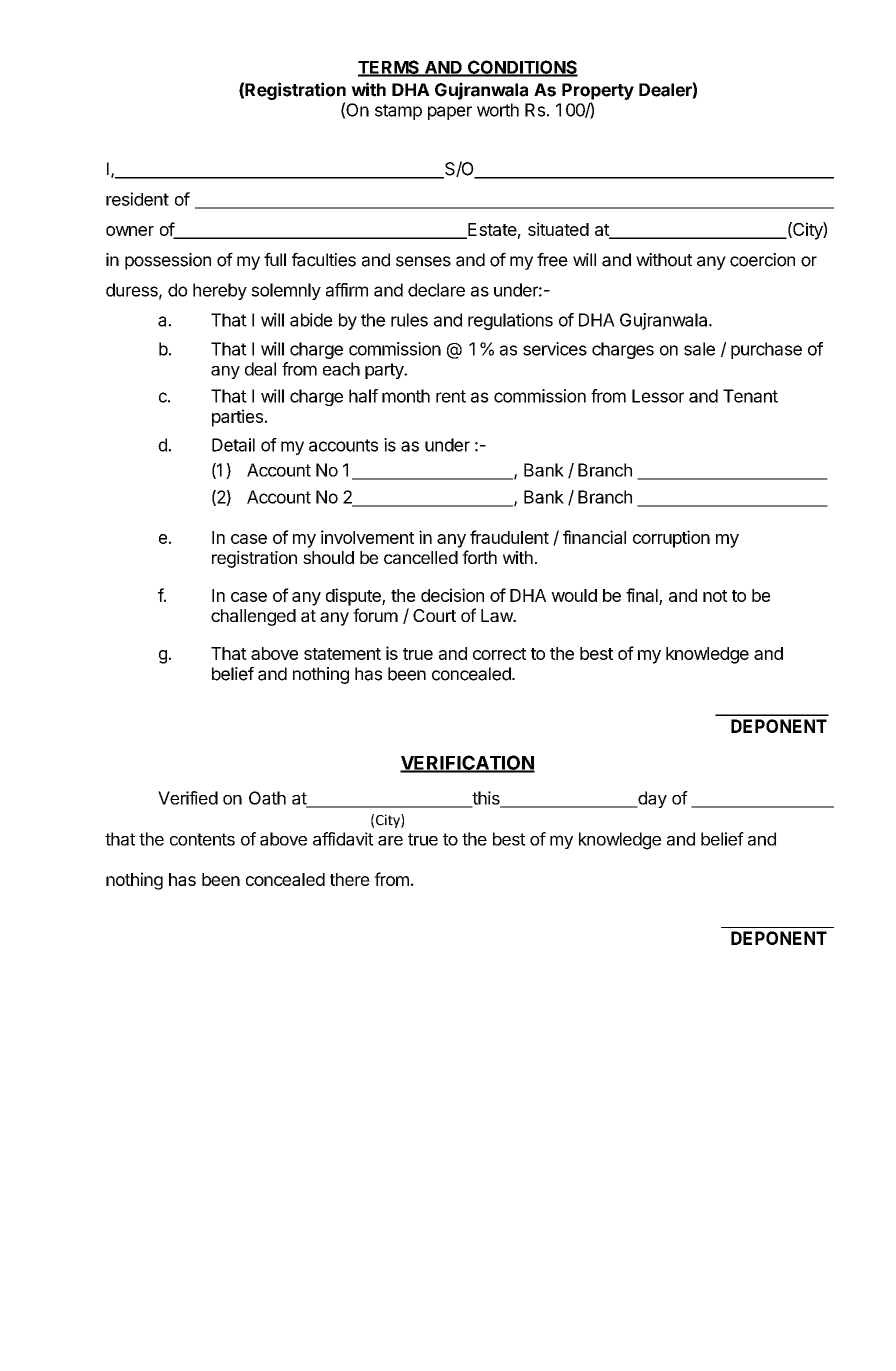 This image has width=896, height=1371. Describe the element at coordinates (651, 799) in the image. I see `day` at that location.
